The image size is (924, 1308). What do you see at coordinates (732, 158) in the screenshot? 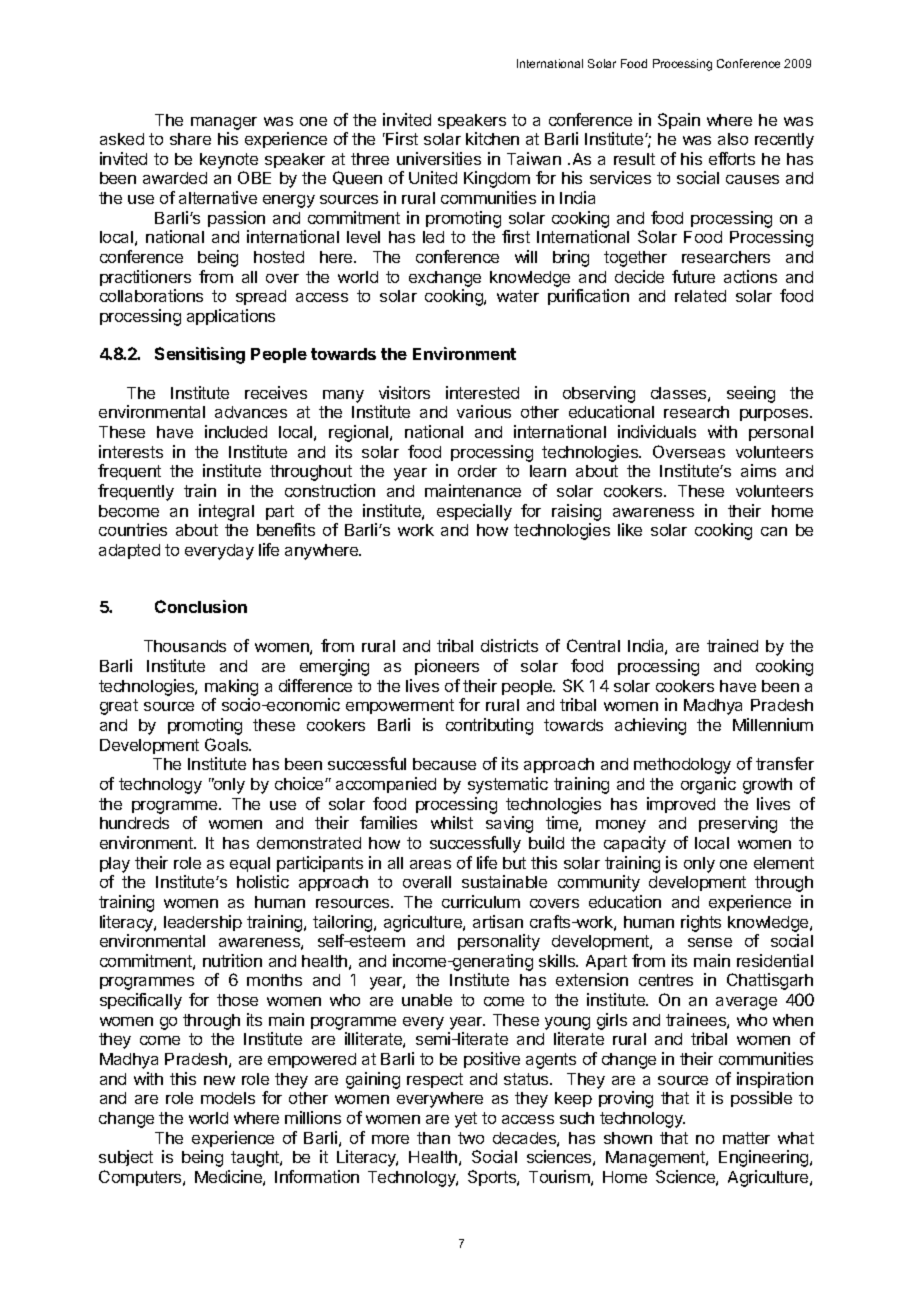
I see `efforts` at bounding box center [732, 158].
